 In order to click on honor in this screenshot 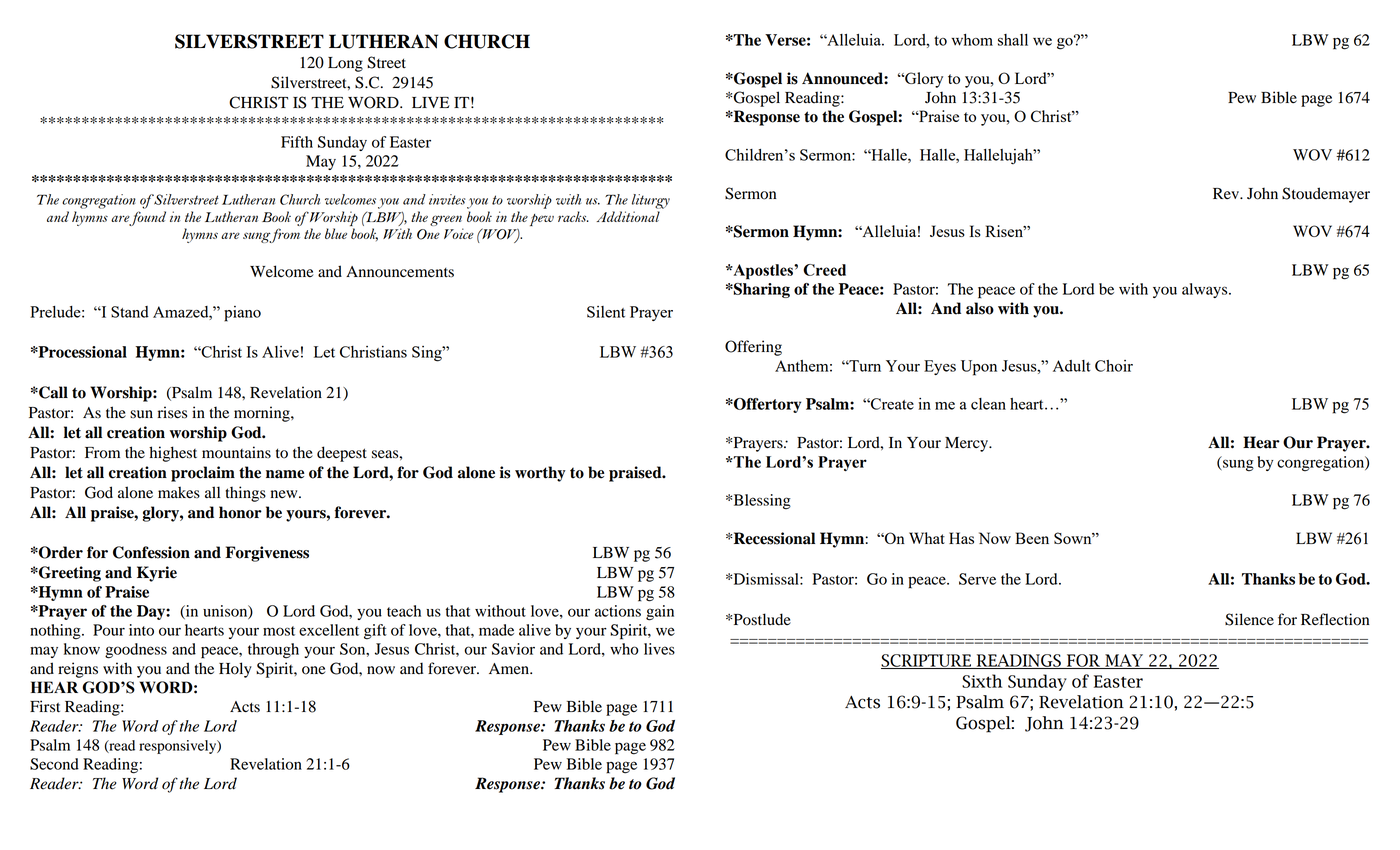, I will do `click(240, 512)`.
